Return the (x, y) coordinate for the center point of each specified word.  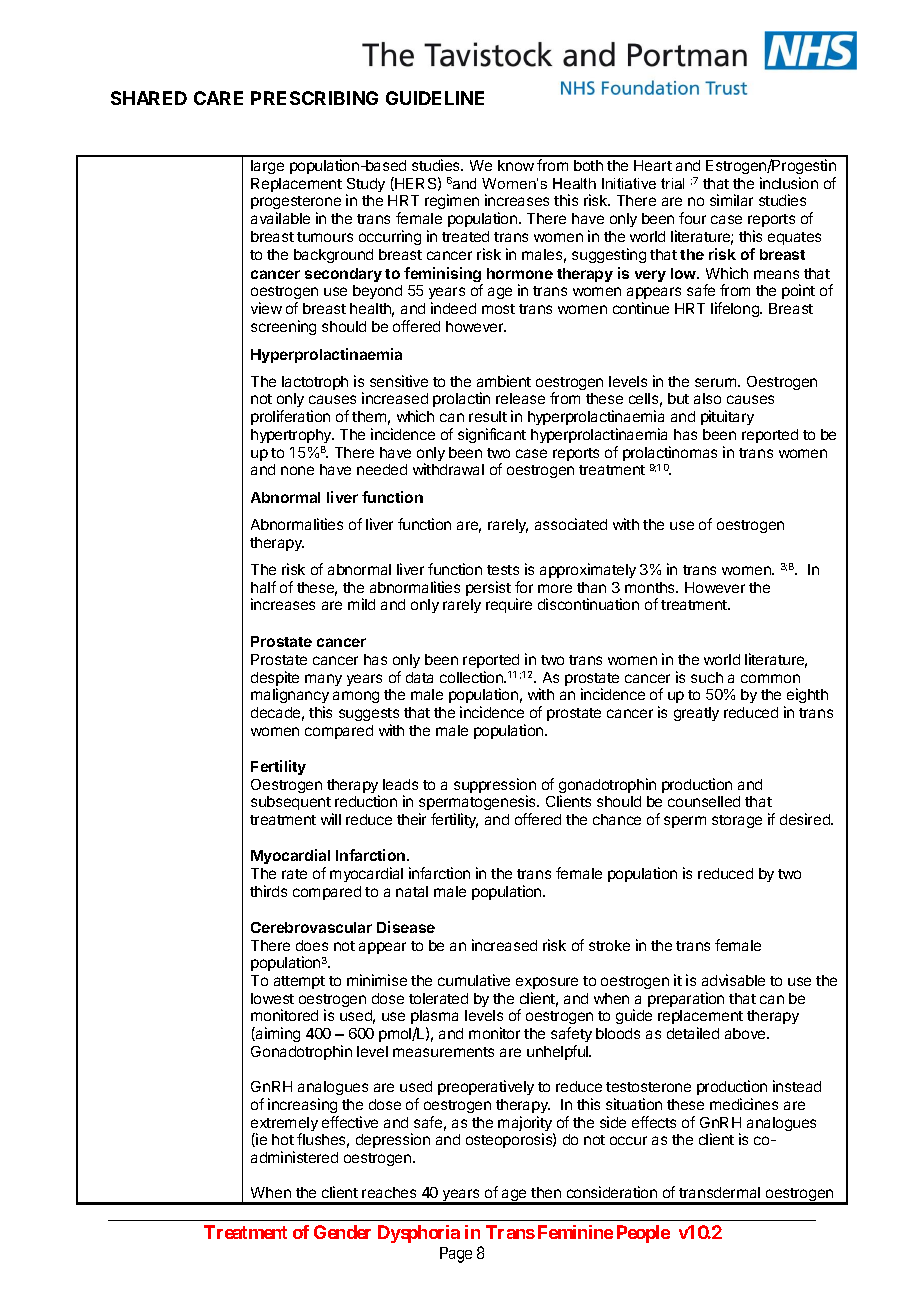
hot (283, 1139)
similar (731, 200)
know (516, 165)
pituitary (727, 417)
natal (412, 891)
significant (492, 435)
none (297, 470)
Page (456, 1255)
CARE (218, 98)
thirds (268, 891)
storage (737, 821)
